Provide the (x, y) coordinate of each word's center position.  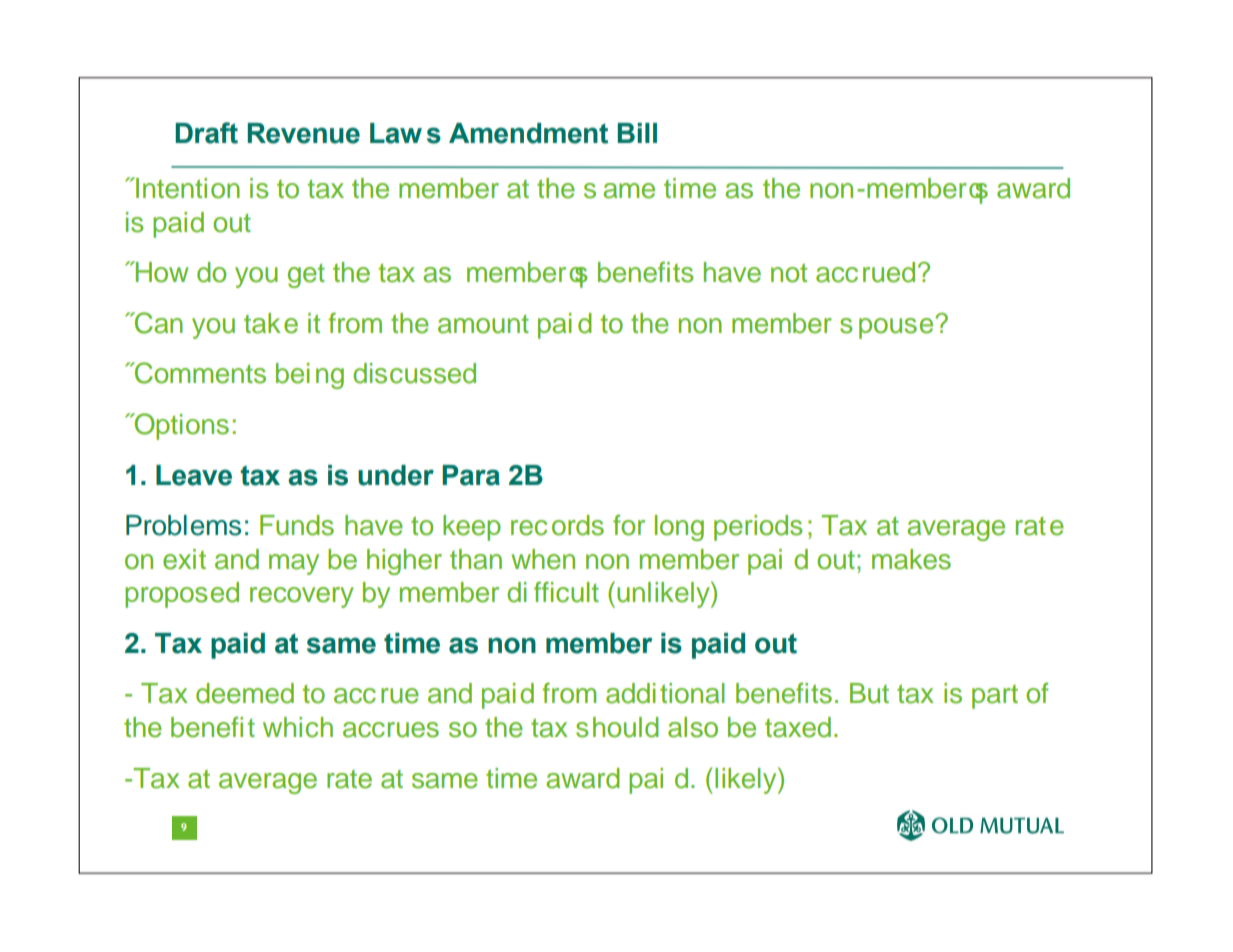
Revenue (303, 133)
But (869, 693)
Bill (637, 133)
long (679, 528)
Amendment (528, 133)
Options (180, 426)
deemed (245, 693)
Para (471, 475)
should (617, 727)
